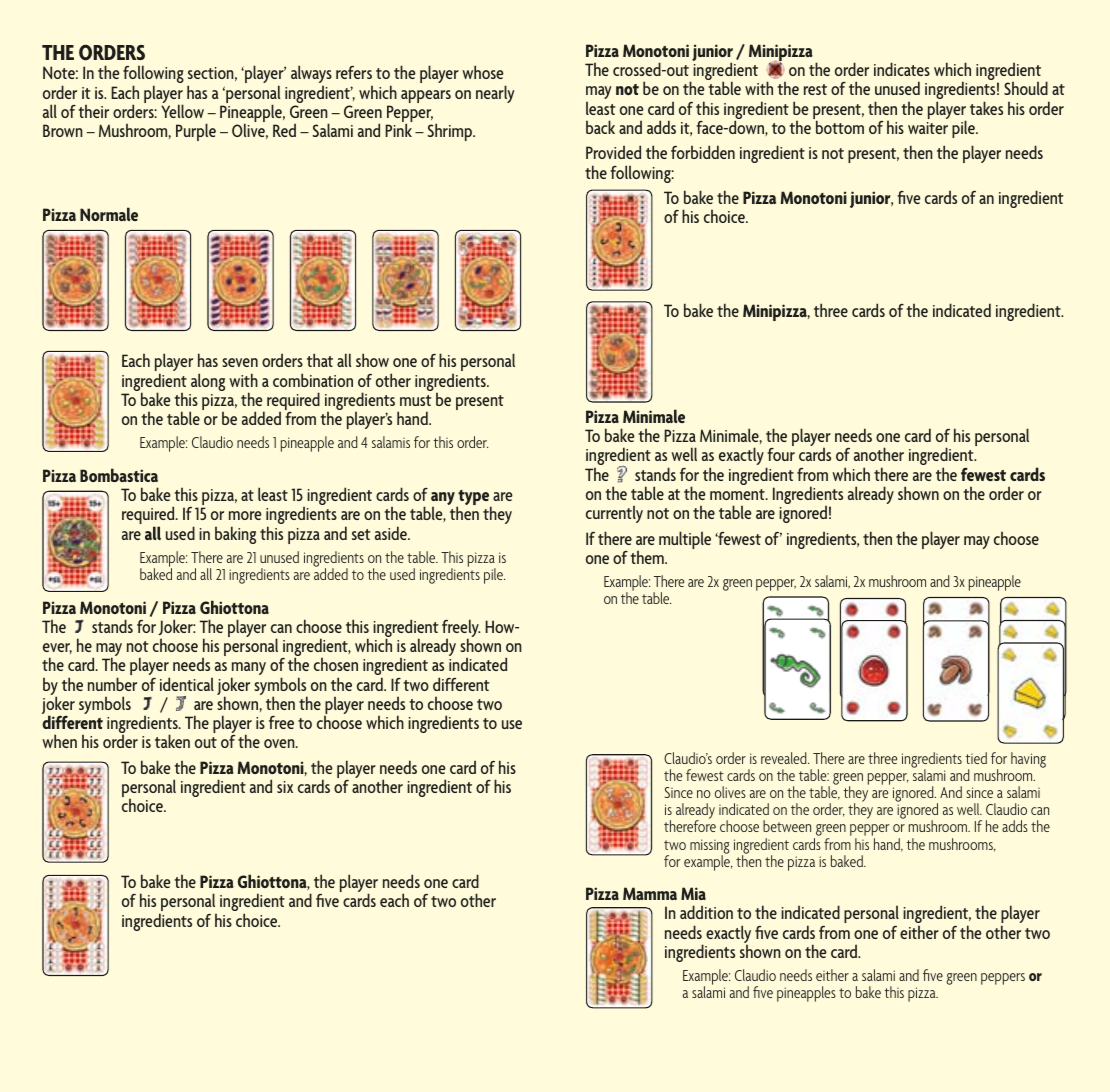 This document has width=1110, height=1092. Describe the element at coordinates (416, 400) in the document. I see `must` at that location.
